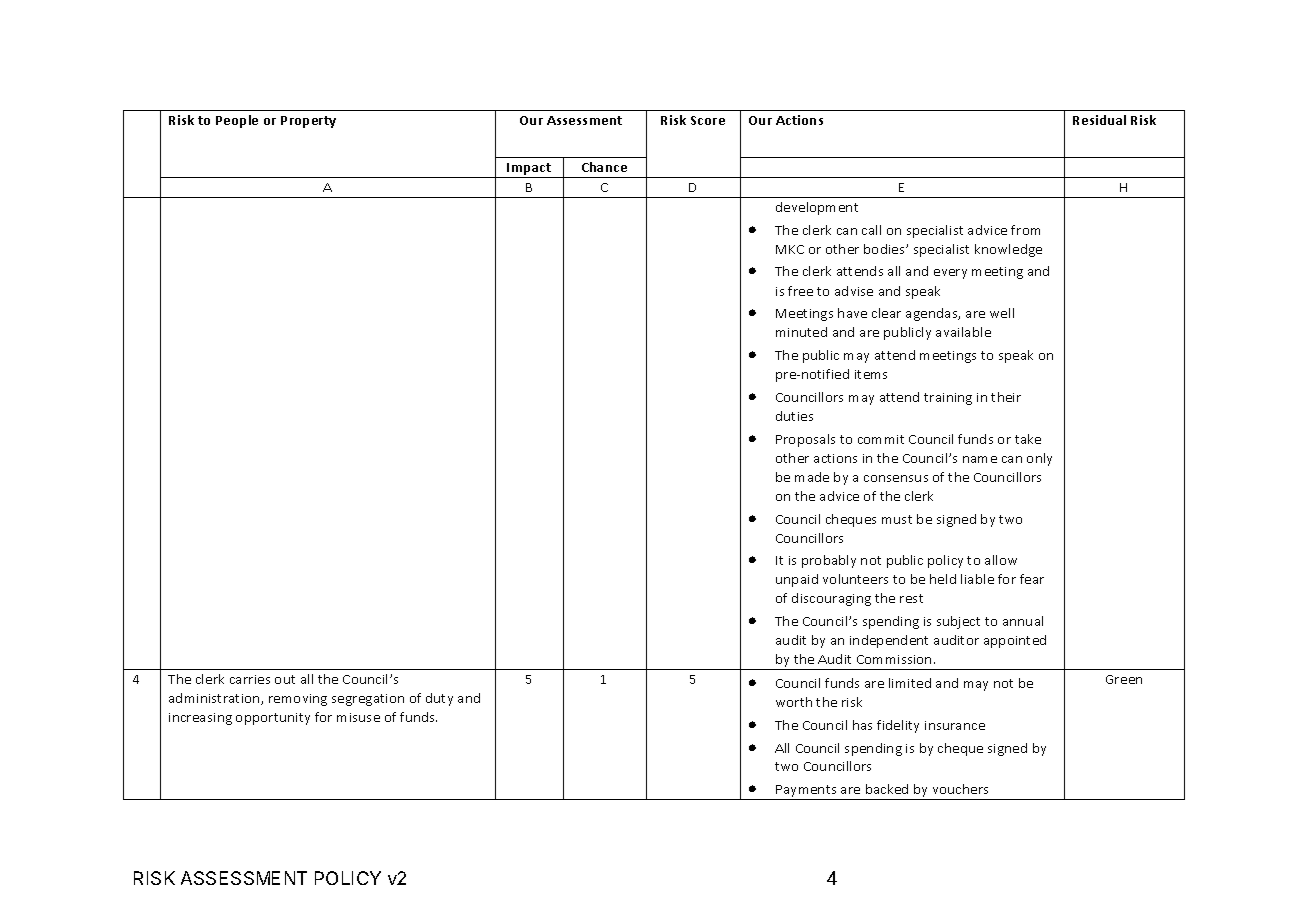 The width and height of the document is (1308, 924). What do you see at coordinates (530, 170) in the document?
I see `Impact` at bounding box center [530, 170].
